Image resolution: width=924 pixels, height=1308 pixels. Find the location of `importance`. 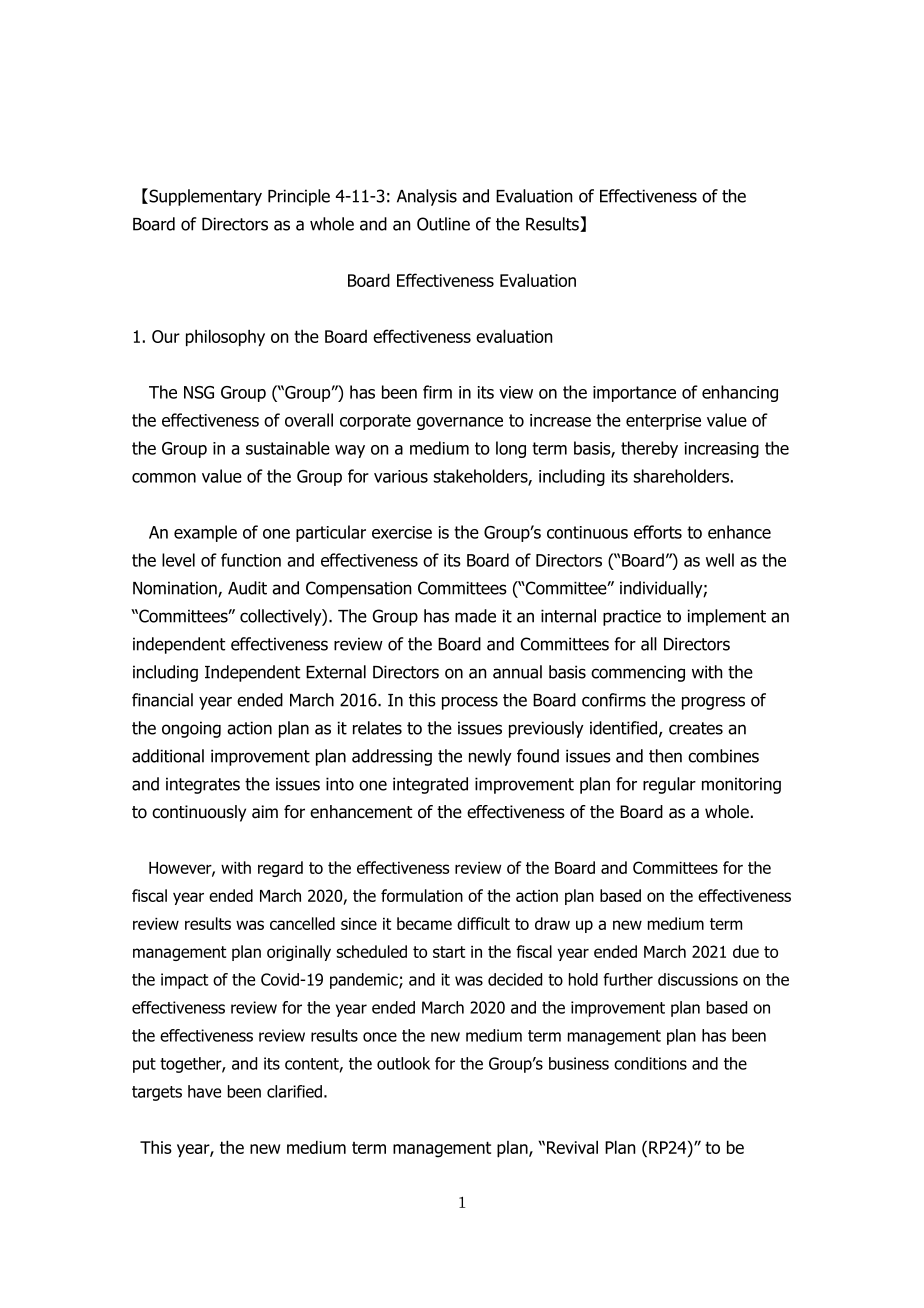

importance is located at coordinates (634, 394).
